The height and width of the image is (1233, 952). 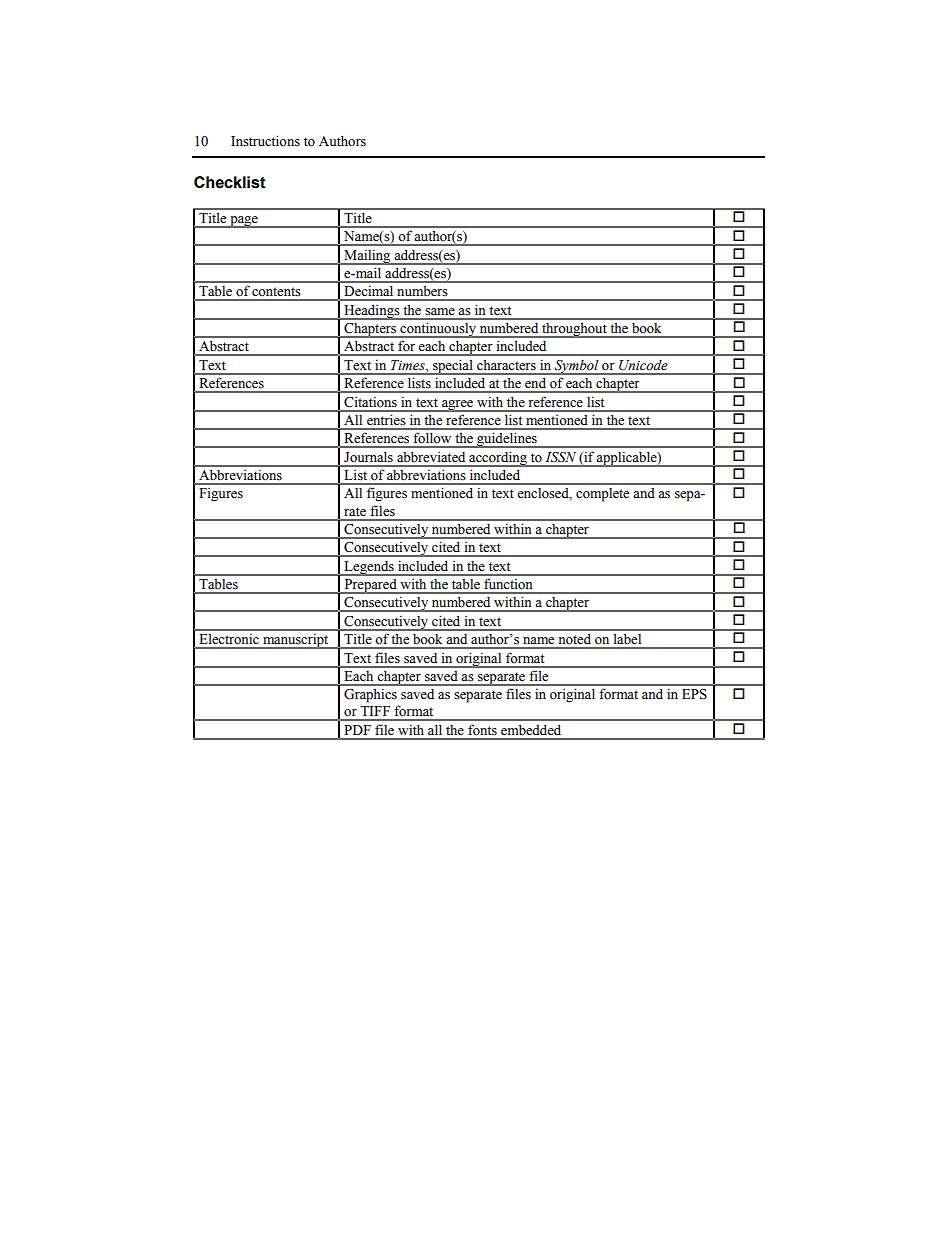 What do you see at coordinates (507, 440) in the image?
I see `guidelines` at bounding box center [507, 440].
